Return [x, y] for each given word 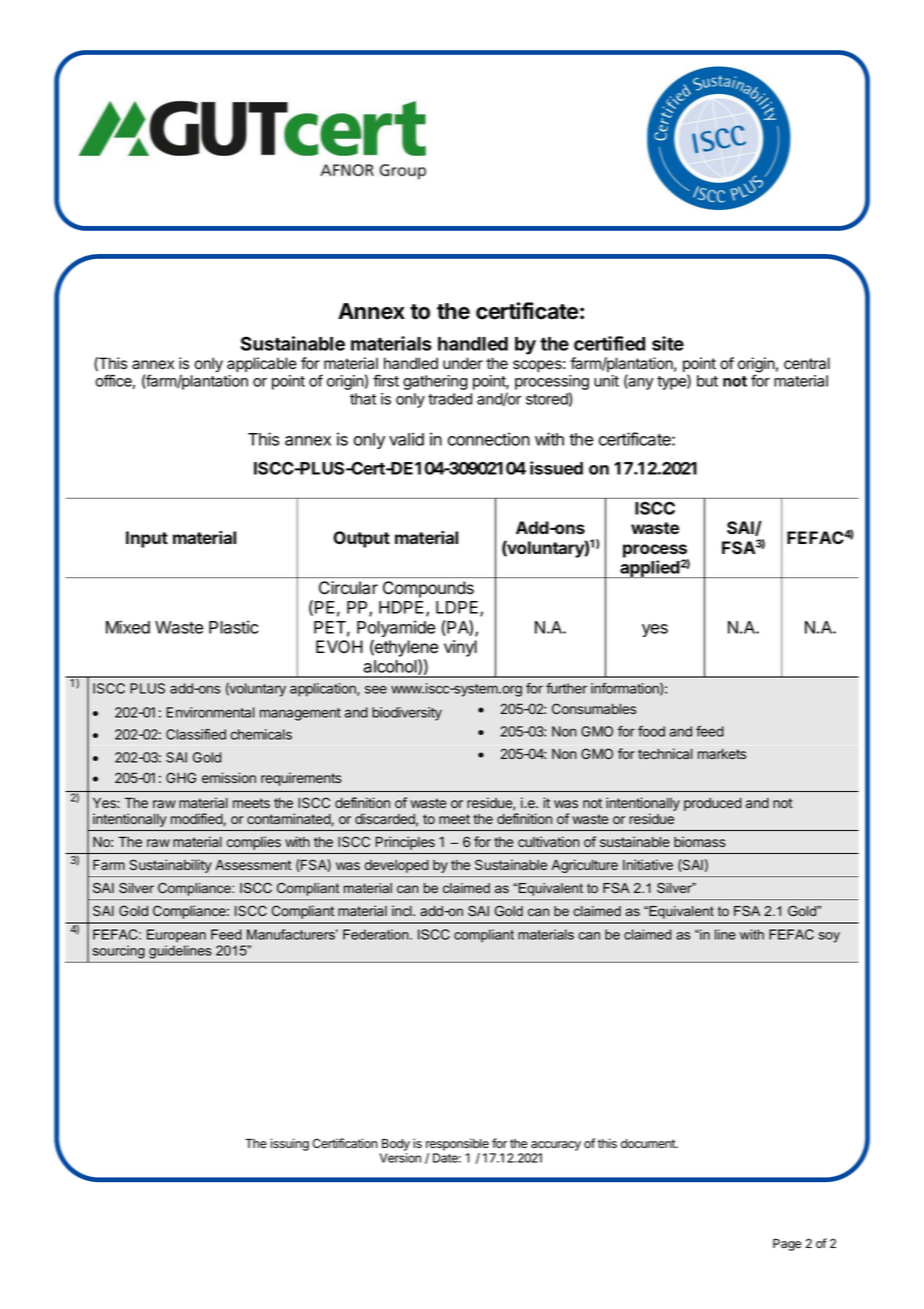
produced [713, 804]
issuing [290, 1144]
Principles [405, 843]
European [176, 936]
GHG [181, 777]
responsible [457, 1144]
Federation [377, 934]
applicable [262, 365]
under [463, 363]
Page [787, 1245]
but [707, 381]
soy [829, 937]
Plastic [234, 627]
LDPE [458, 608]
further [566, 688]
